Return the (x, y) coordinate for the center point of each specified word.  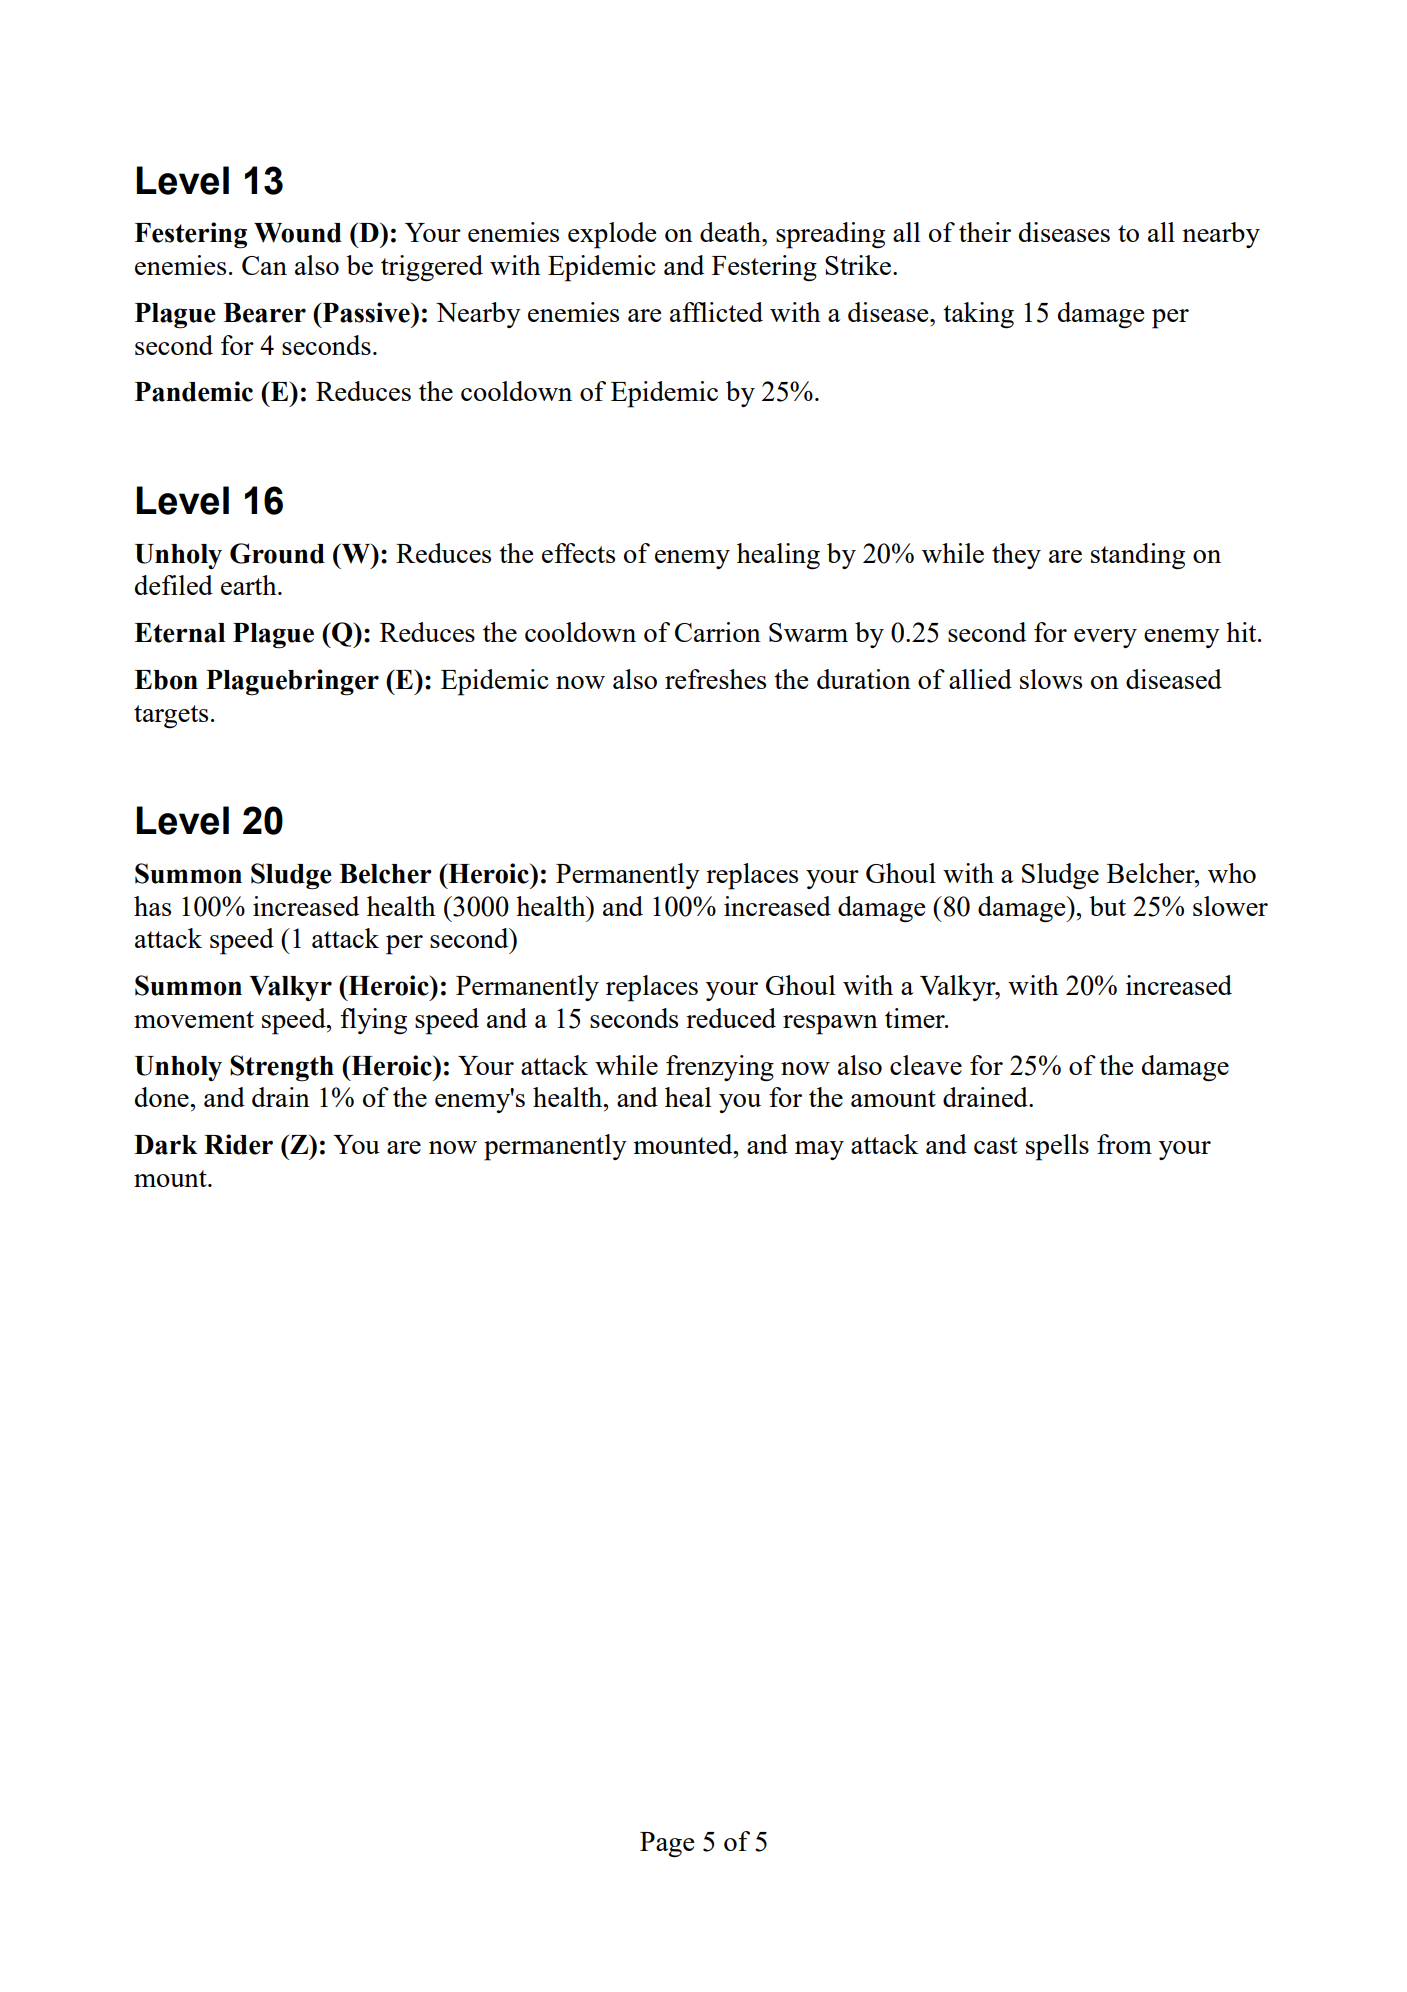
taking (978, 315)
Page (667, 1845)
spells (1057, 1147)
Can (264, 265)
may (819, 1150)
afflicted (716, 312)
